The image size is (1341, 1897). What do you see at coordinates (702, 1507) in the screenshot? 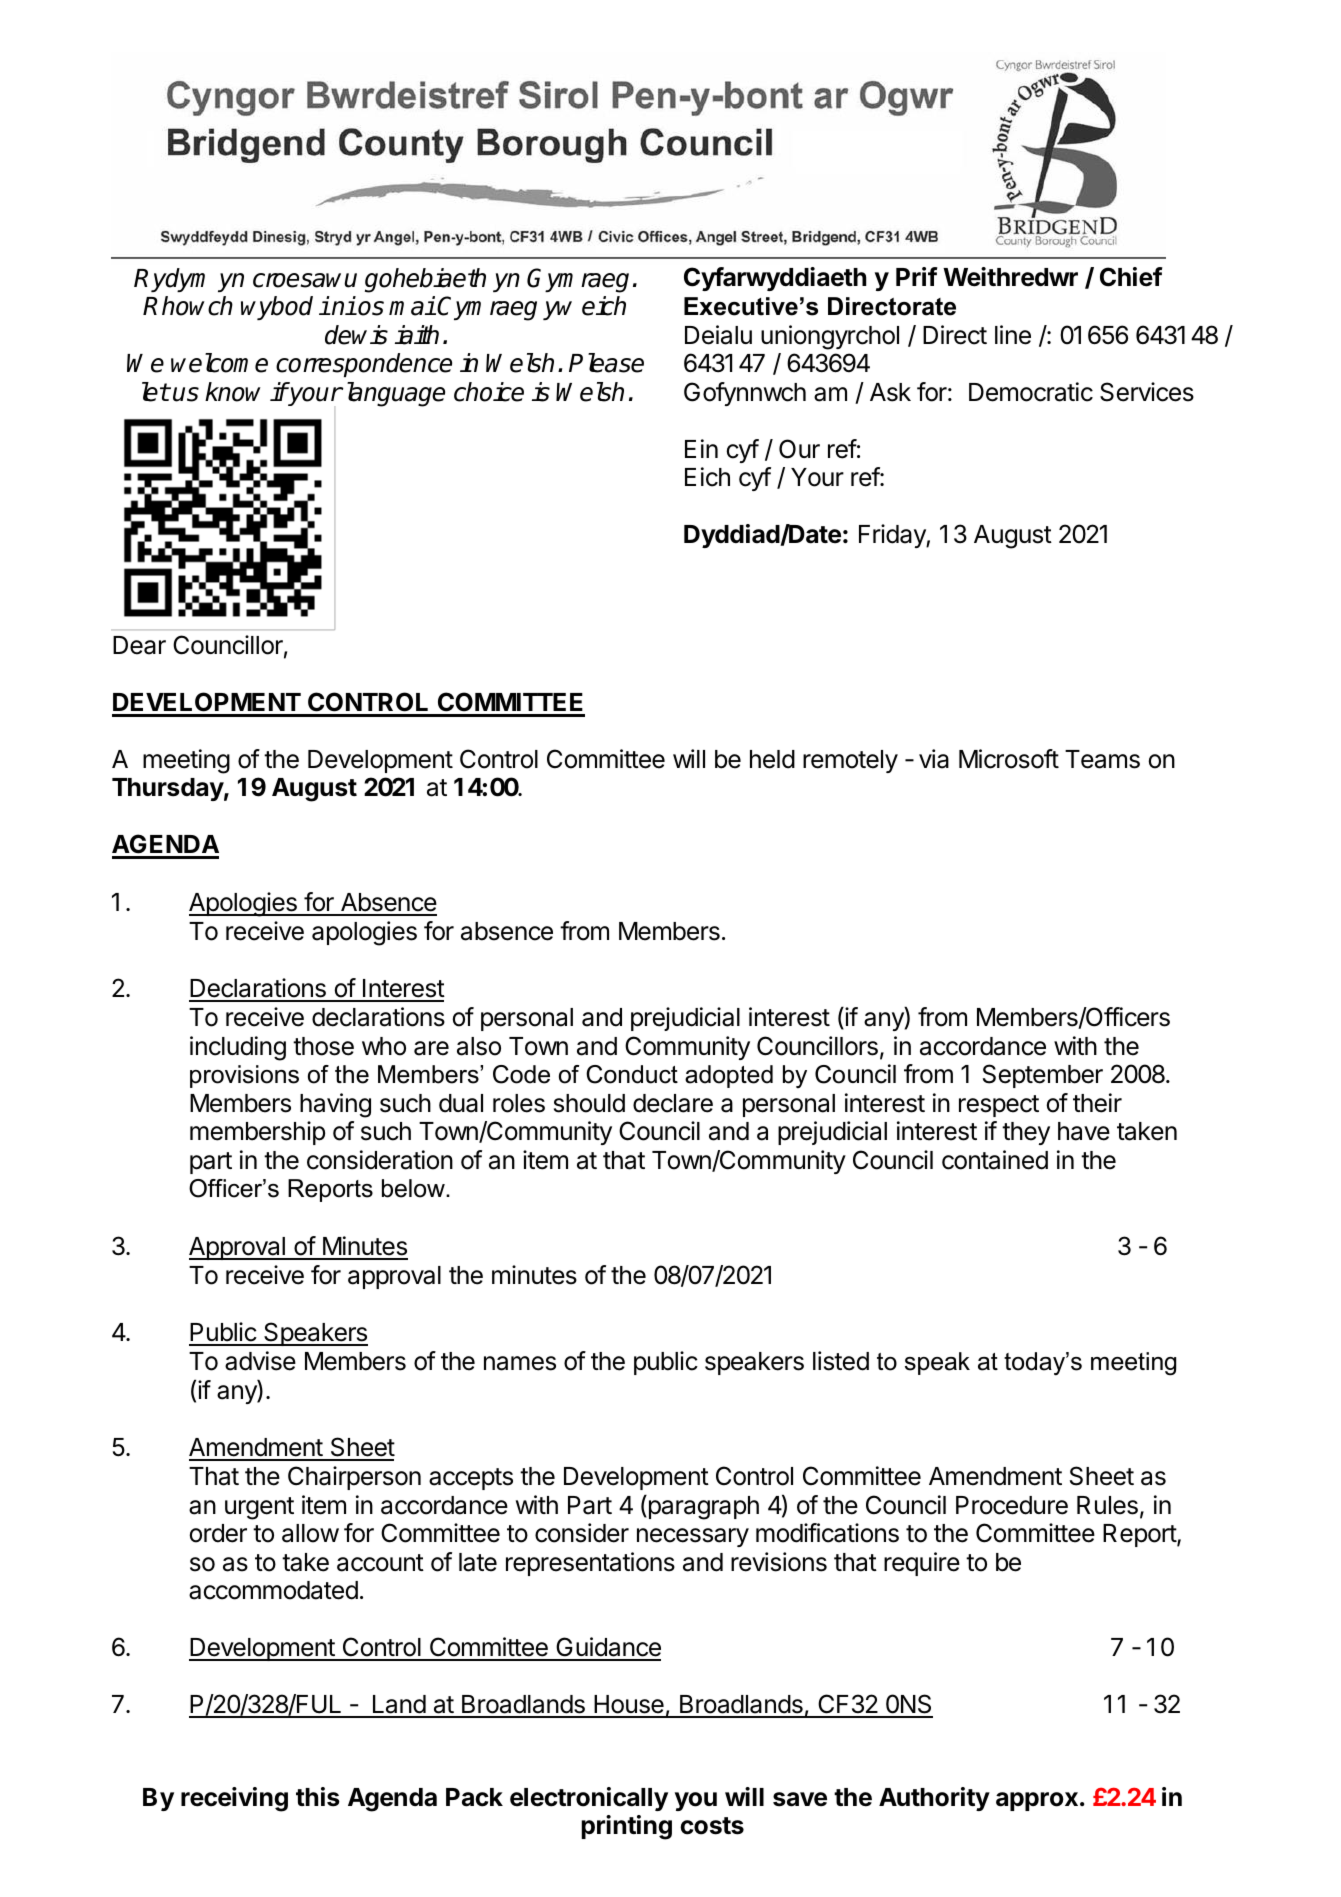
I see `paragraph` at bounding box center [702, 1507].
